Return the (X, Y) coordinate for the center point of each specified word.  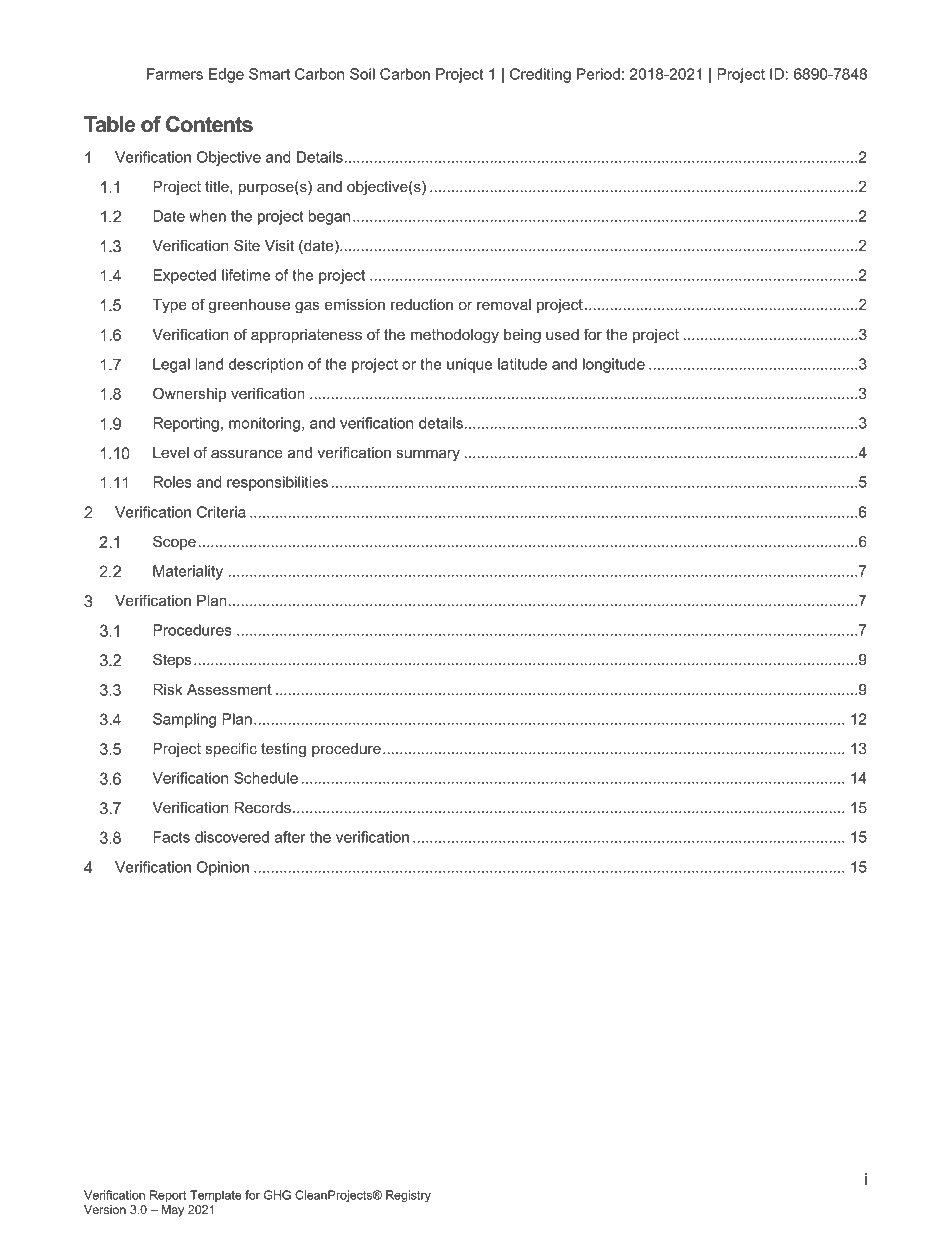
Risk (168, 689)
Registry (408, 1196)
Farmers (175, 74)
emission (355, 304)
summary (428, 455)
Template (216, 1196)
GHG (277, 1195)
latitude (522, 364)
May (172, 1211)
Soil (362, 74)
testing (283, 750)
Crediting (540, 75)
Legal (171, 365)
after (290, 837)
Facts (171, 837)
